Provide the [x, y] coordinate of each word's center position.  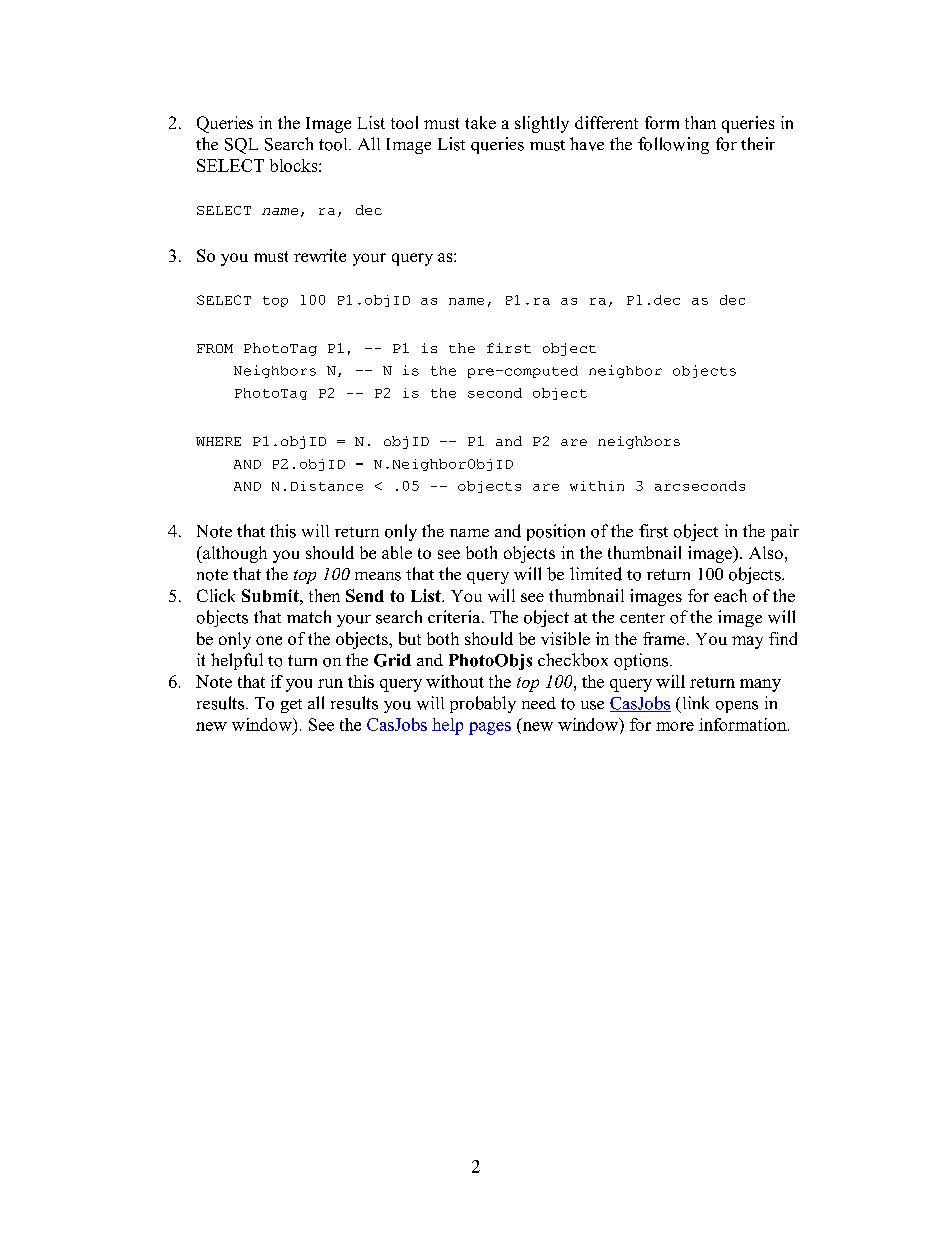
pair [785, 532]
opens [737, 707]
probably [483, 704]
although [234, 554]
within [597, 486]
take [480, 122]
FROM [215, 348]
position [556, 532]
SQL [241, 146]
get [291, 706]
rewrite [320, 255]
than [700, 122]
